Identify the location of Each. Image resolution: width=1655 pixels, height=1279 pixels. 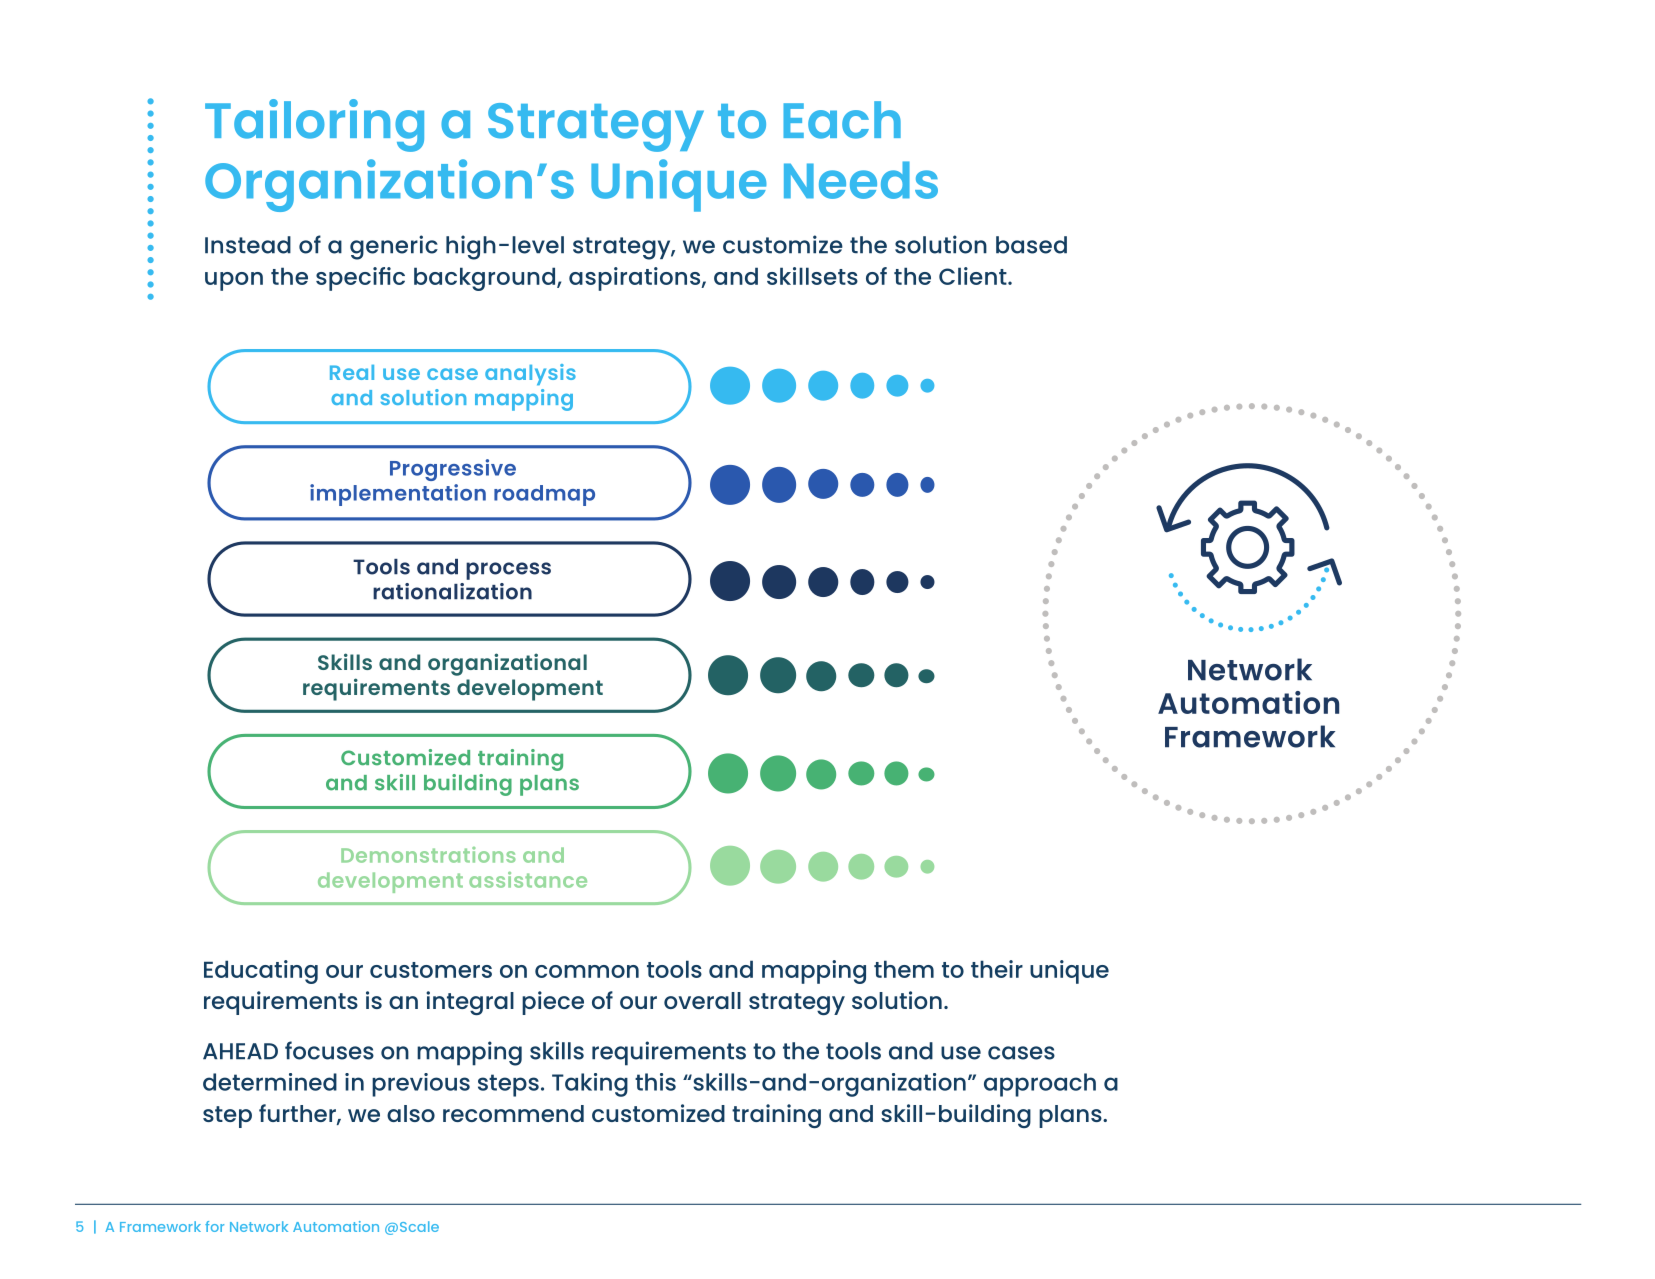
(842, 120).
